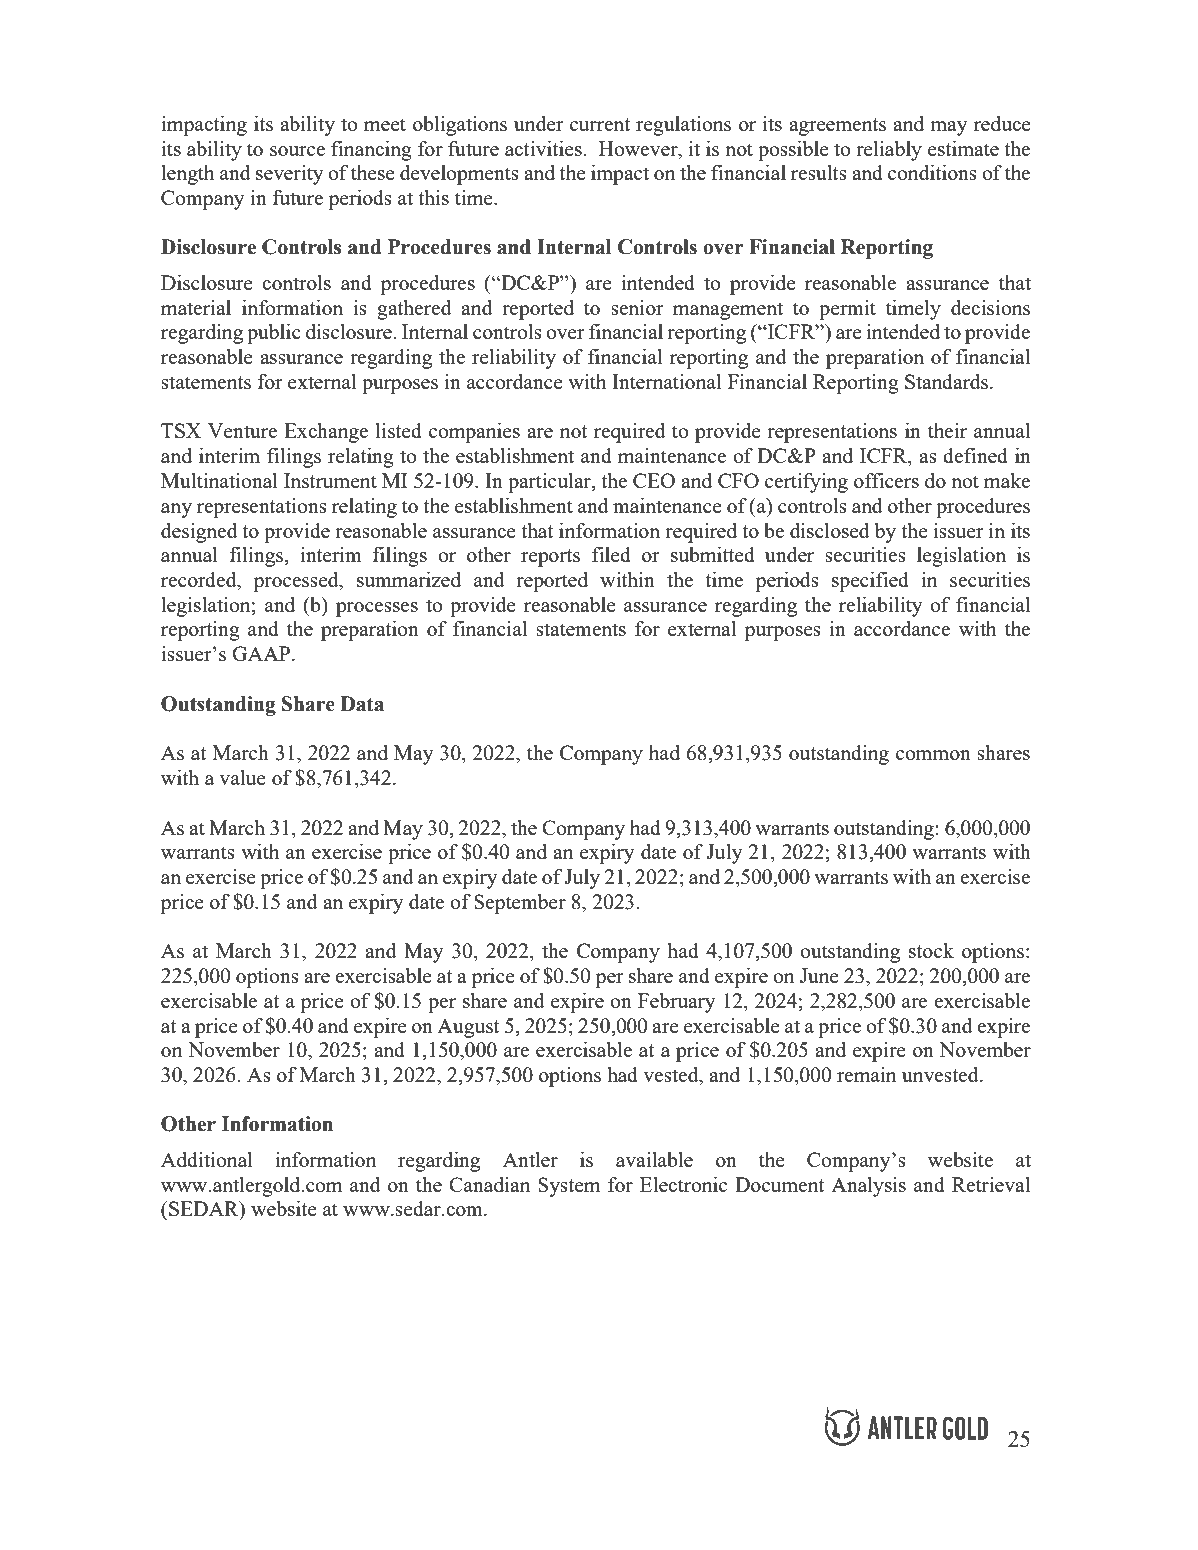 The width and height of the image is (1198, 1550). I want to click on stock, so click(931, 950).
